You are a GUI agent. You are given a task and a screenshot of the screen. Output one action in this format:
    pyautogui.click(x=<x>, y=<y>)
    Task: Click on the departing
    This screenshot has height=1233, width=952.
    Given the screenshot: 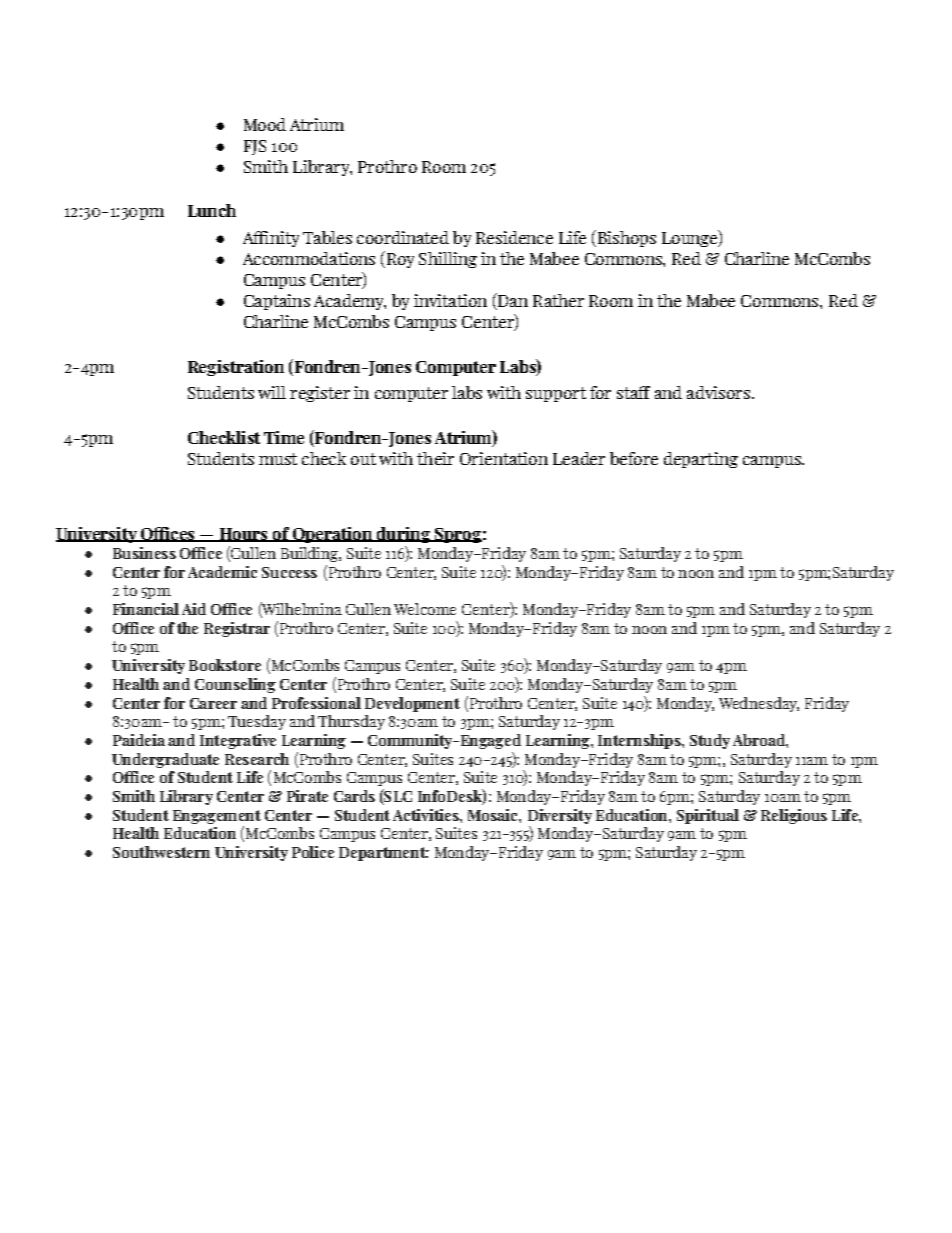 What is the action you would take?
    pyautogui.click(x=701, y=460)
